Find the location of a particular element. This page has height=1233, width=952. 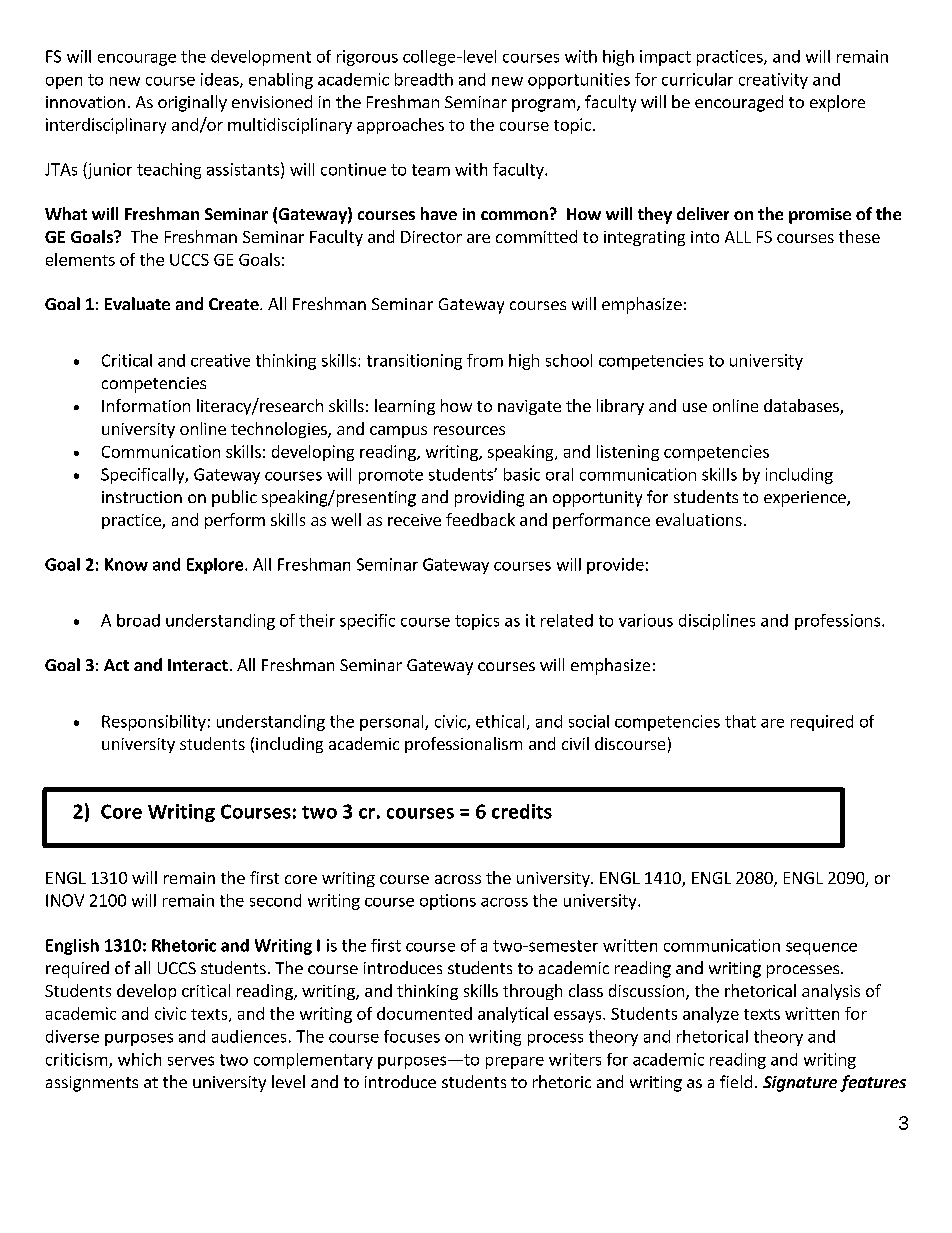

databases is located at coordinates (802, 407).
